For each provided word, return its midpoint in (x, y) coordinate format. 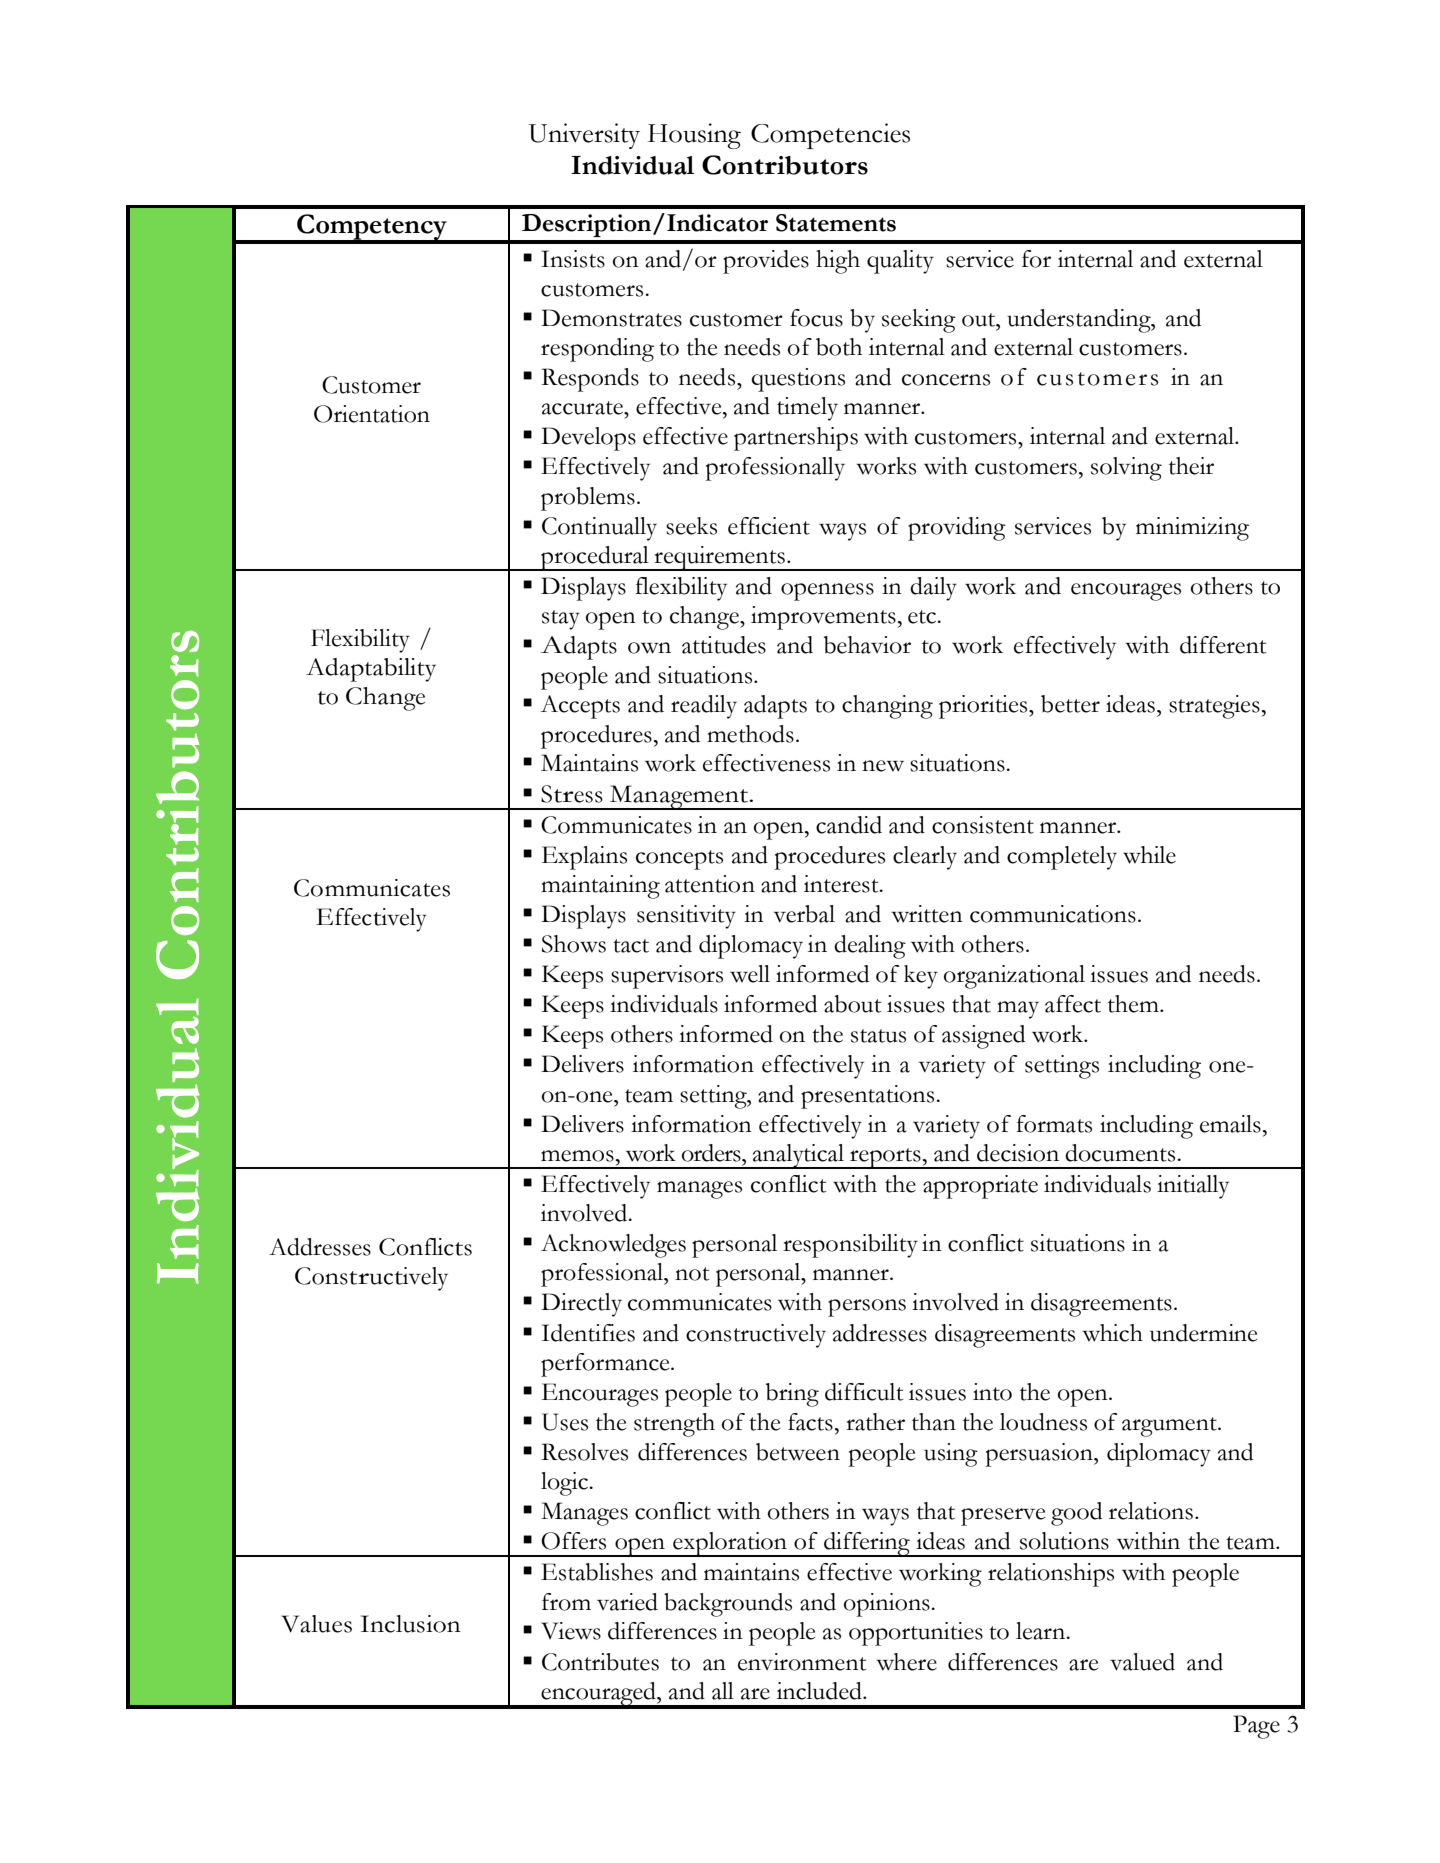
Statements (836, 223)
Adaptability (371, 670)
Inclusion (411, 1624)
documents (1121, 1153)
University (584, 136)
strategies (1214, 707)
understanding (1080, 321)
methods (750, 734)
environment (802, 1662)
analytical (799, 1156)
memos (577, 1156)
